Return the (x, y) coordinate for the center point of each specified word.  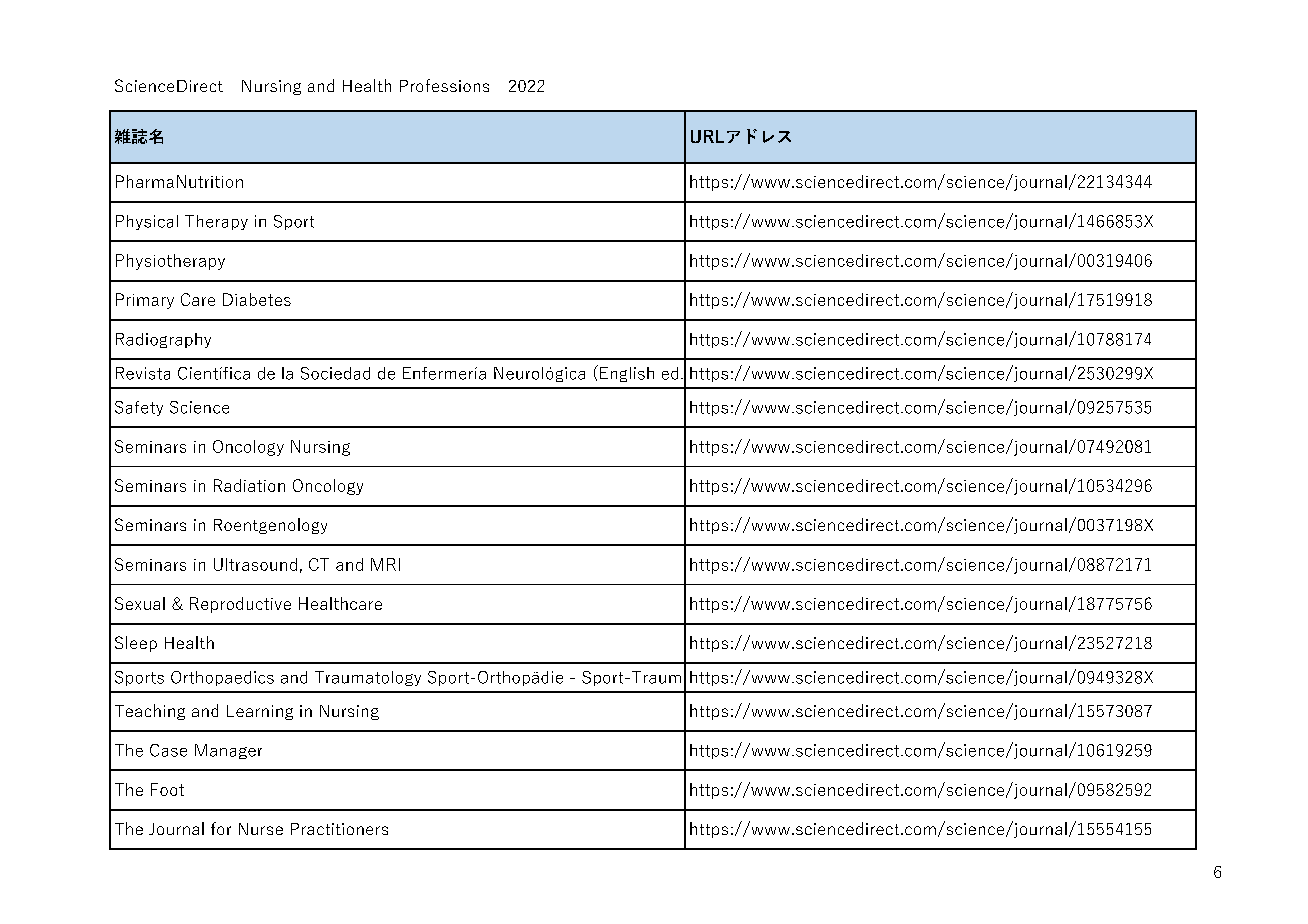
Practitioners (339, 829)
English (627, 374)
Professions (444, 85)
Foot (167, 789)
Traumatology (368, 678)
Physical (147, 222)
